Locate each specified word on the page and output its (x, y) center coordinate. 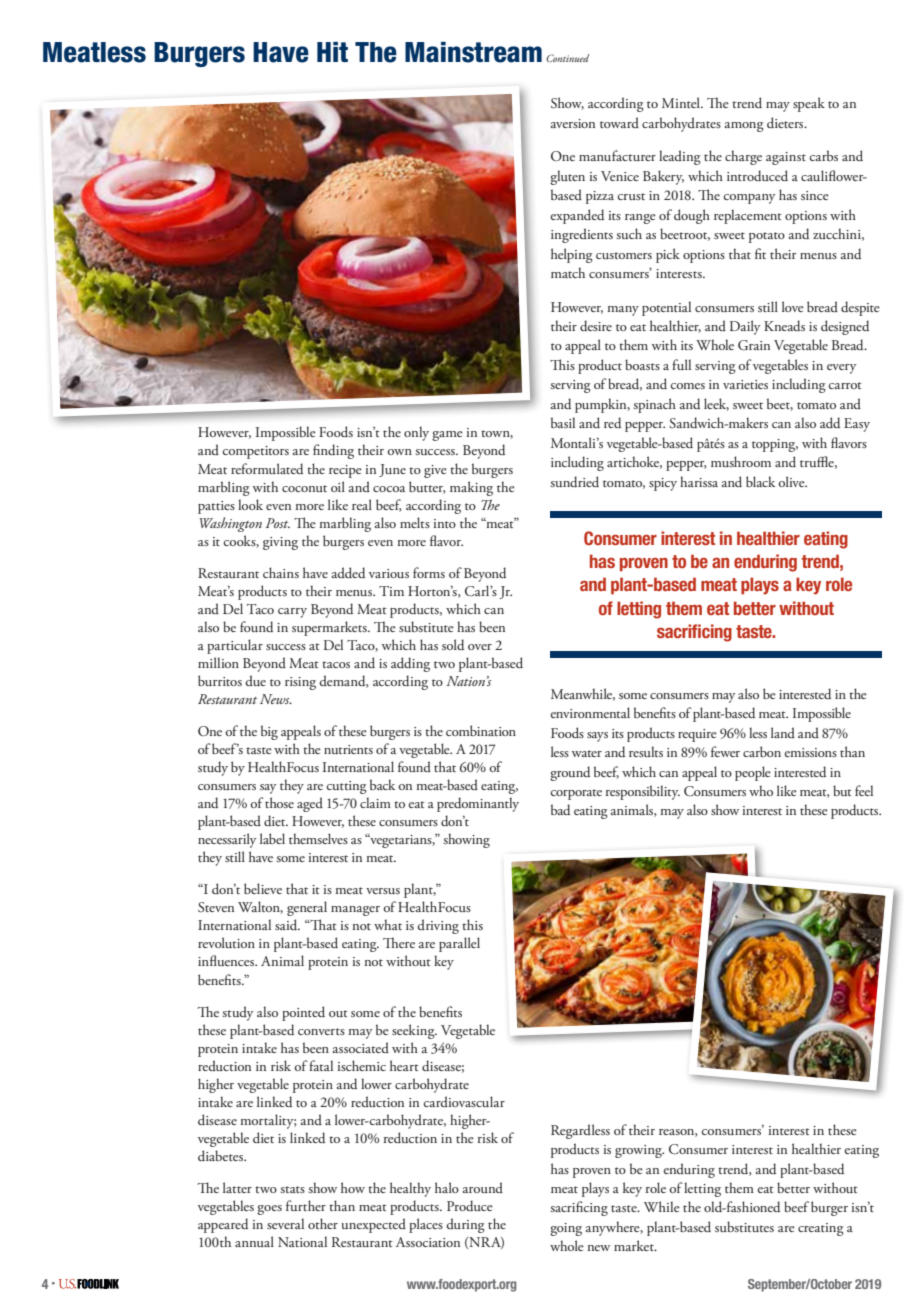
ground (570, 773)
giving (280, 543)
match (568, 272)
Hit (332, 52)
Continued (567, 58)
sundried (575, 482)
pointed (303, 1013)
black (760, 481)
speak (809, 104)
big (269, 732)
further (306, 1205)
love (793, 306)
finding (333, 451)
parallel (459, 944)
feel (864, 790)
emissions (810, 752)
